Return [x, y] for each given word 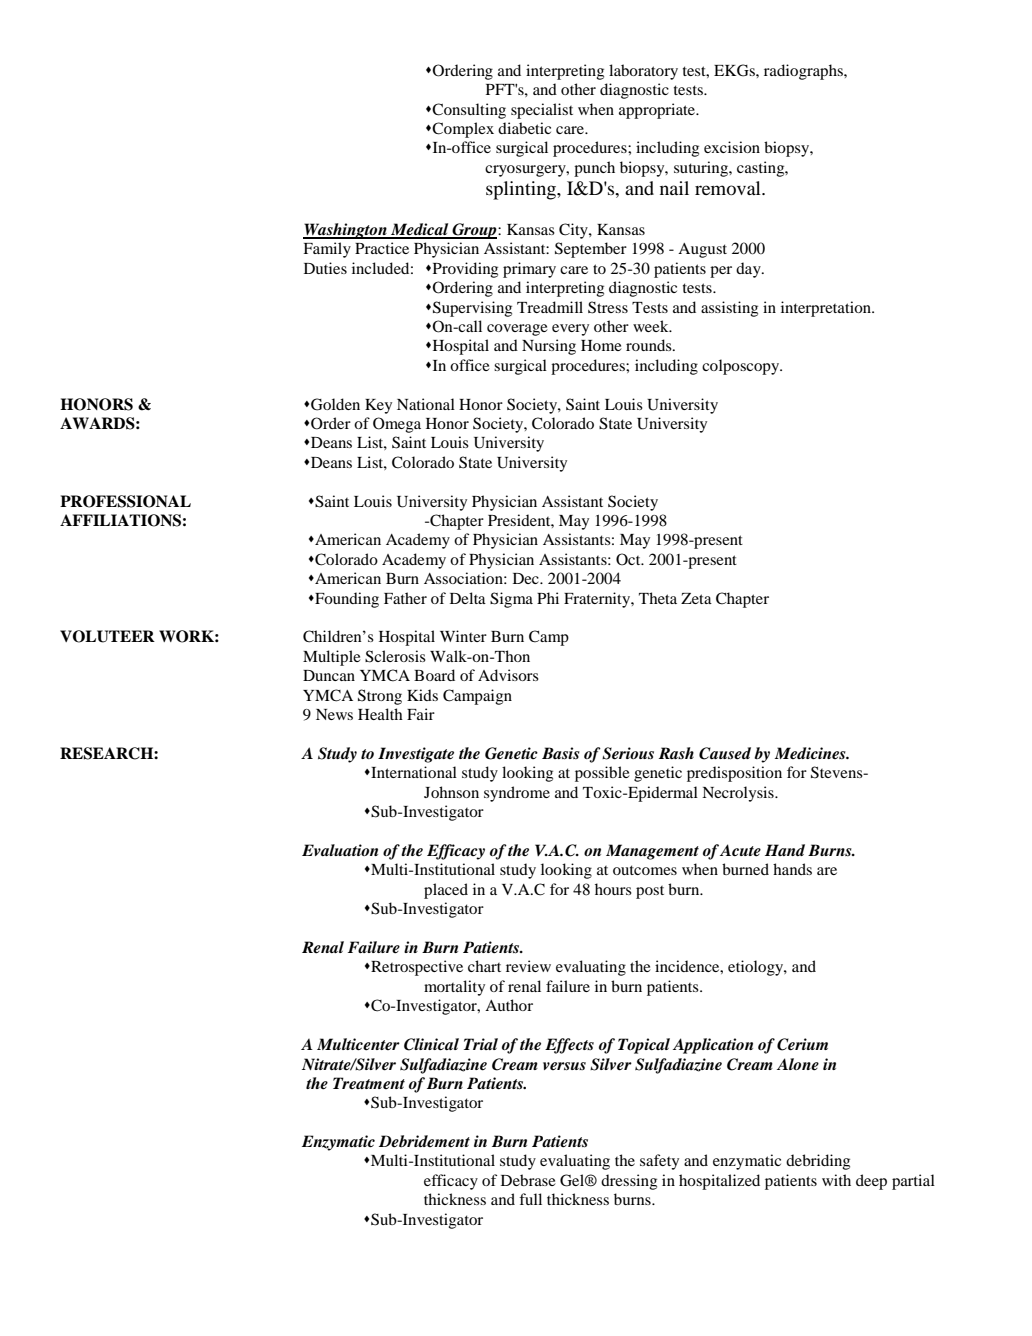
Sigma [511, 600]
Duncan [329, 675]
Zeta [696, 598]
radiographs [804, 72]
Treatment [369, 1083]
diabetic [524, 128]
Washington [346, 231]
